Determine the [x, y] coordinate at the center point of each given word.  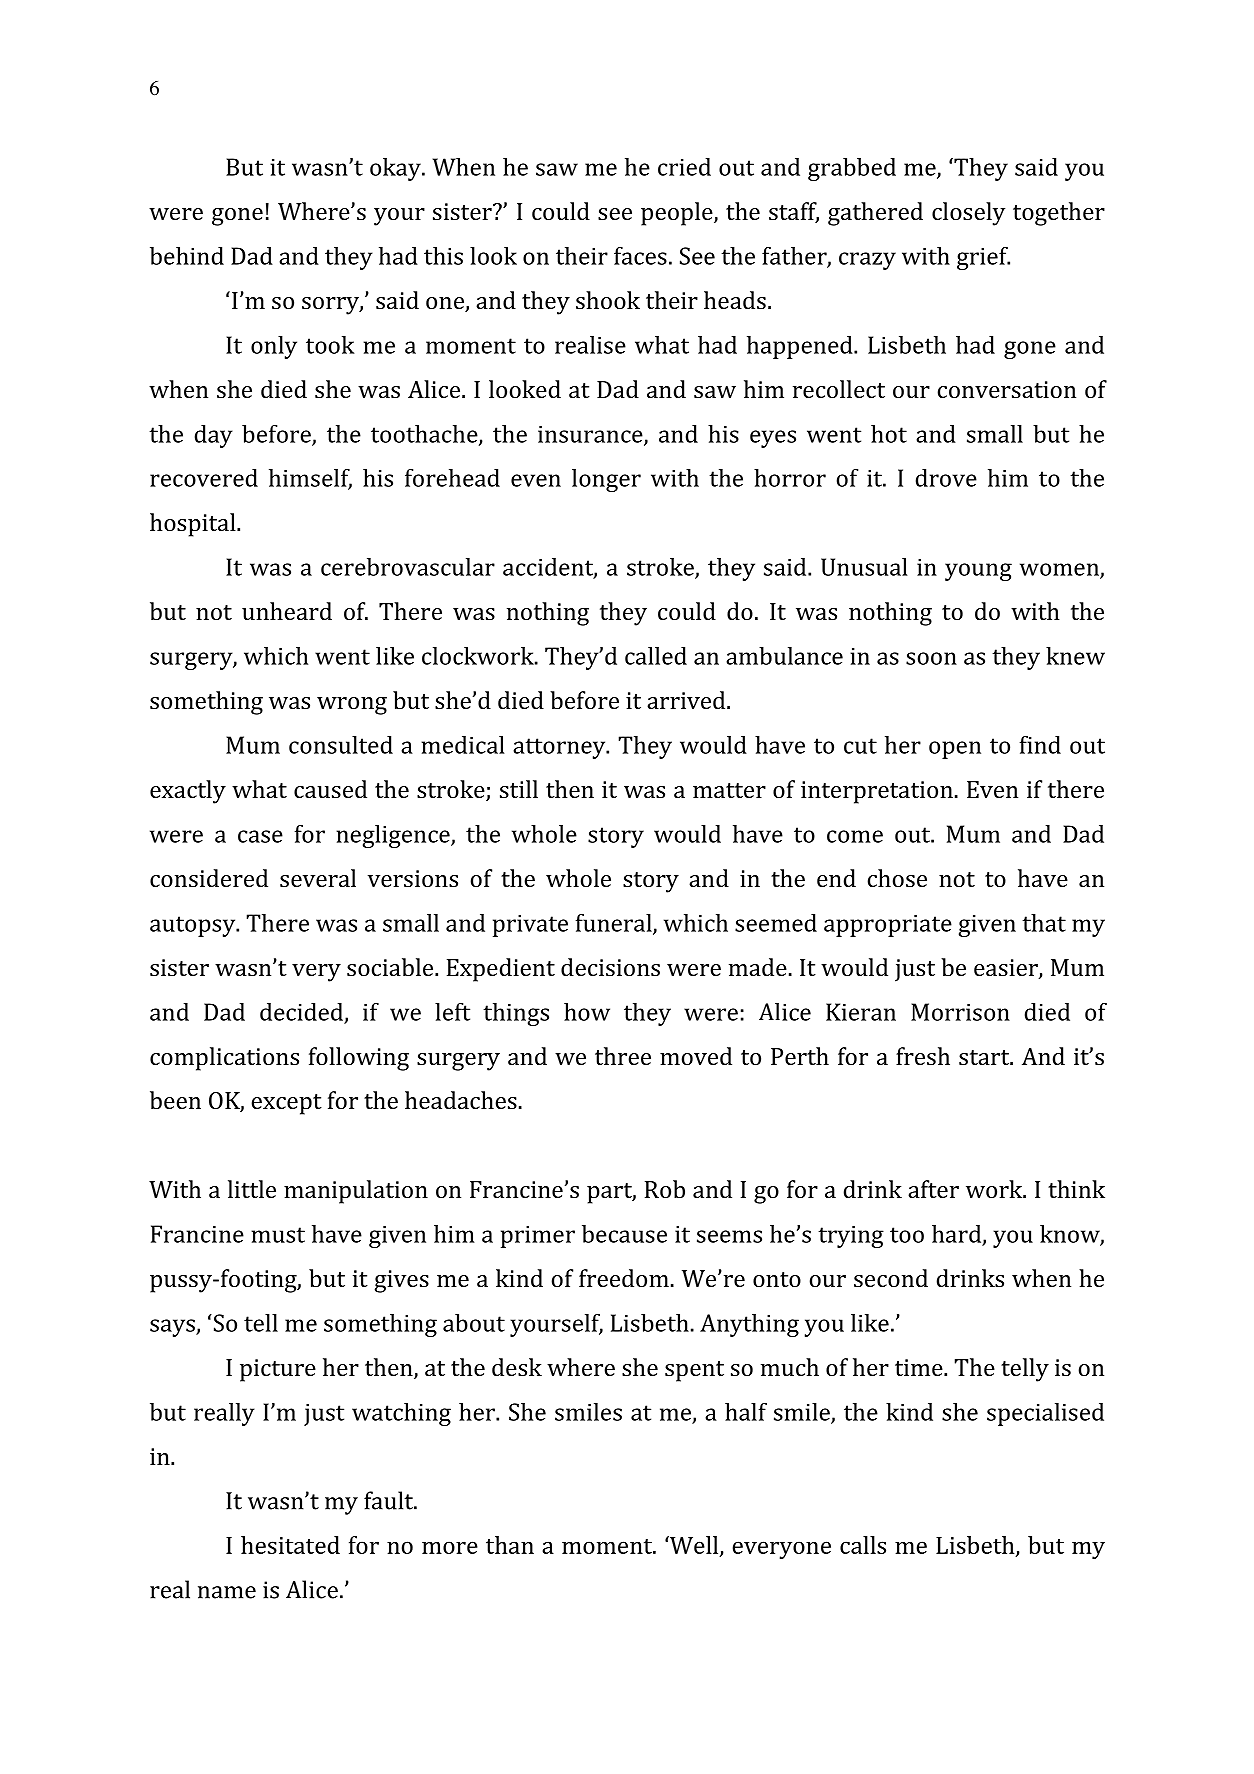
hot [889, 434]
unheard [287, 611]
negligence [394, 836]
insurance [591, 435]
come [855, 836]
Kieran [861, 1012]
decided [301, 1012]
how [587, 1012]
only [274, 347]
